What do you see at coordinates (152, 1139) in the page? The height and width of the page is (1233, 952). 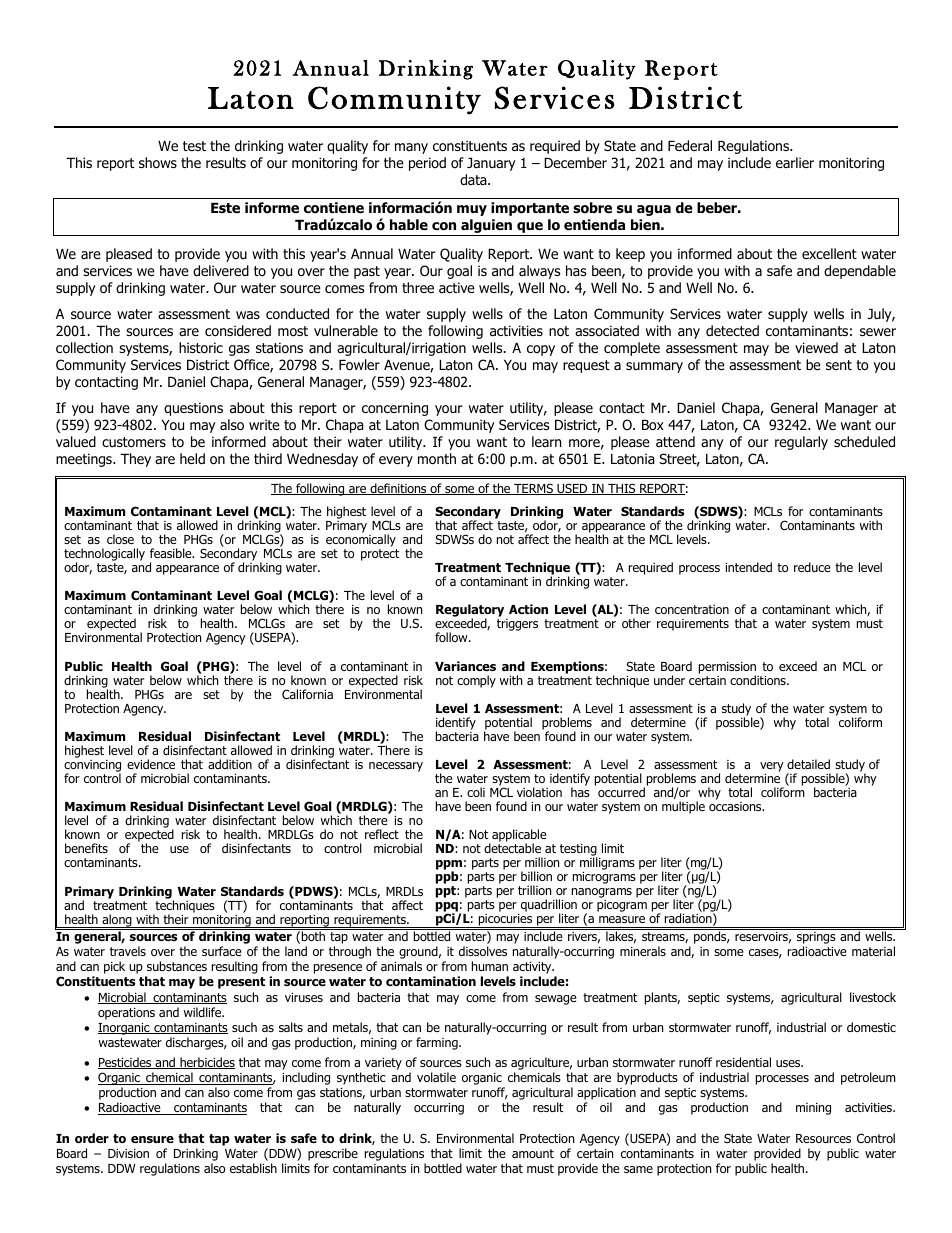 I see `ensure` at bounding box center [152, 1139].
